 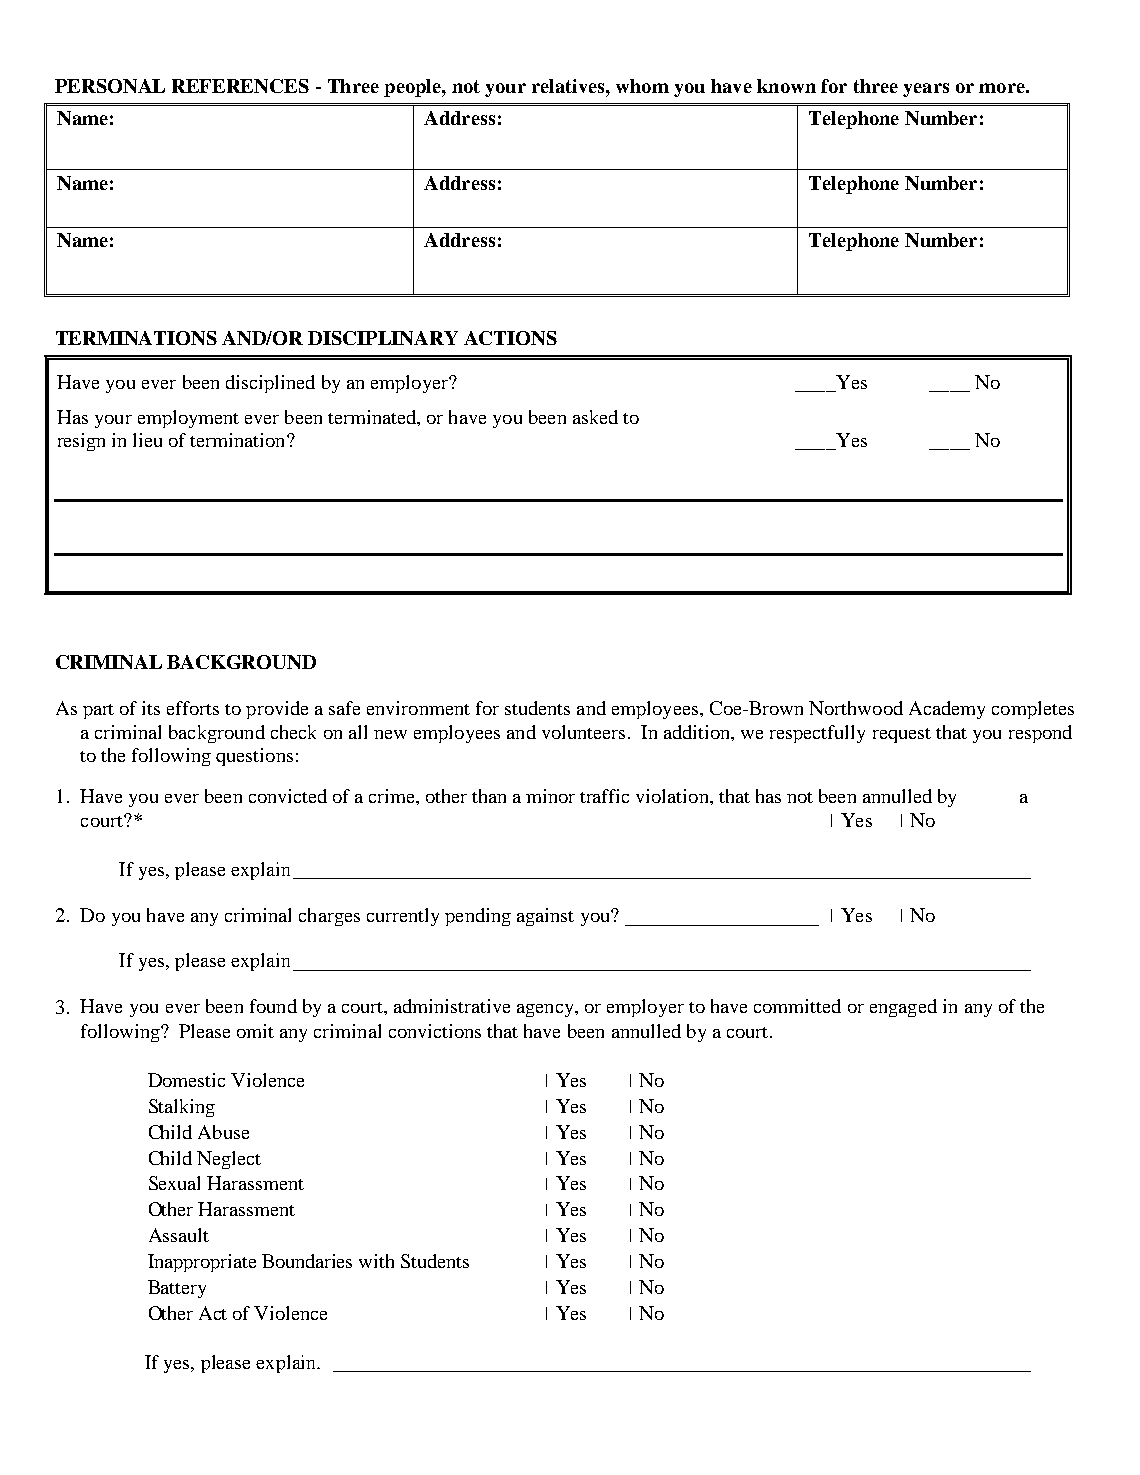 What do you see at coordinates (329, 917) in the page?
I see `charges` at bounding box center [329, 917].
